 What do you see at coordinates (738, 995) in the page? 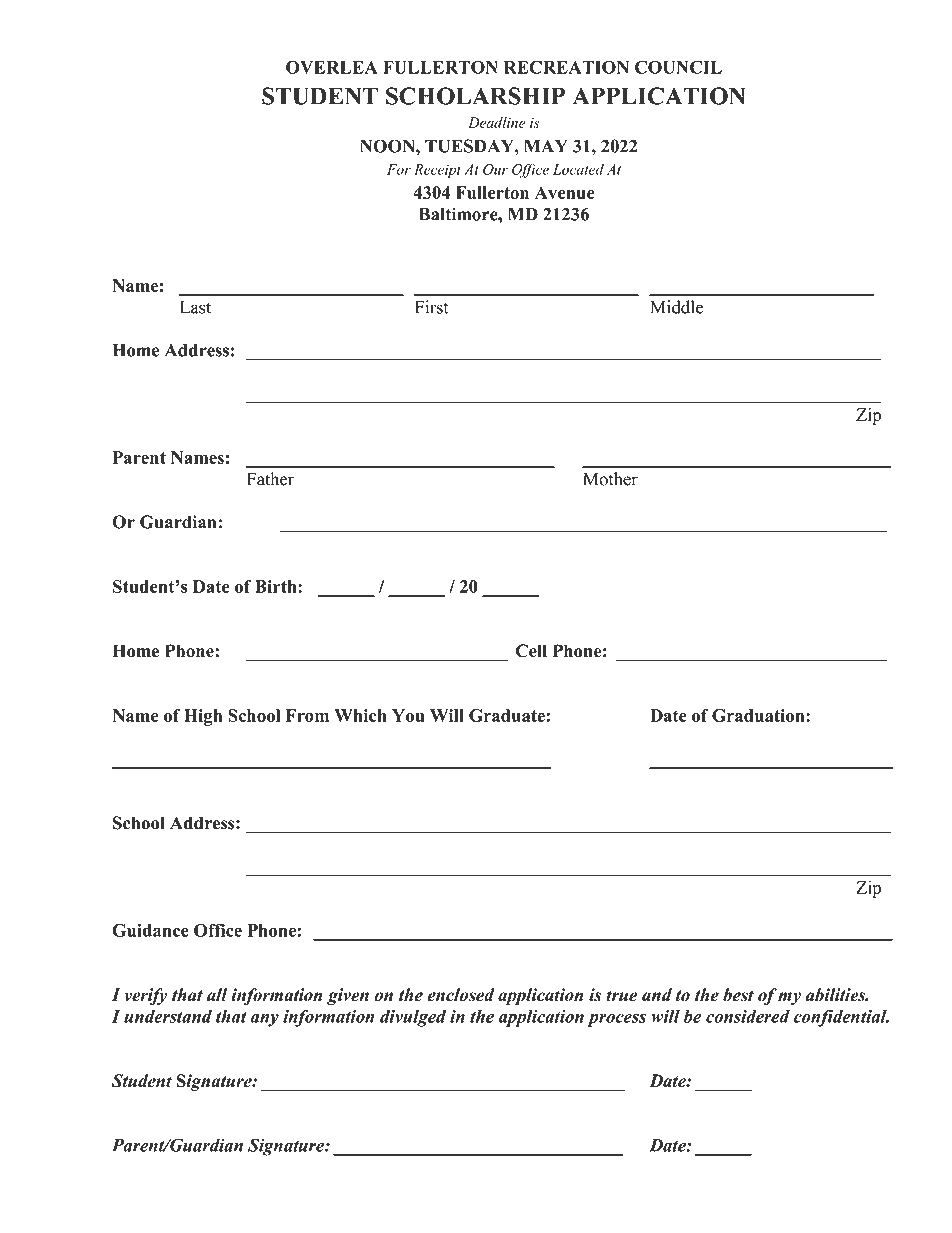
I see `best` at bounding box center [738, 995].
